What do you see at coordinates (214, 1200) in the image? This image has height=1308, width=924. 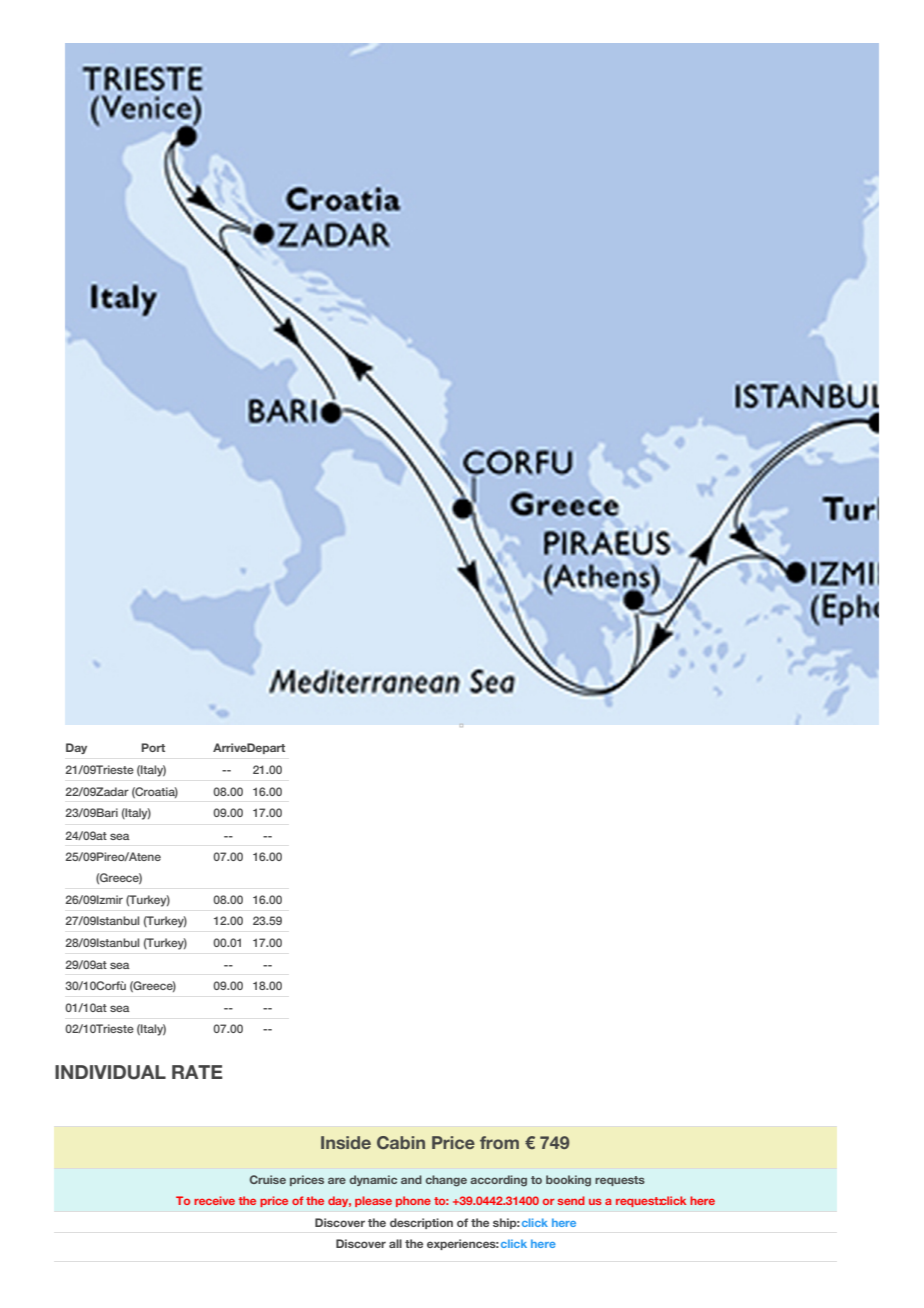 I see `receive` at bounding box center [214, 1200].
